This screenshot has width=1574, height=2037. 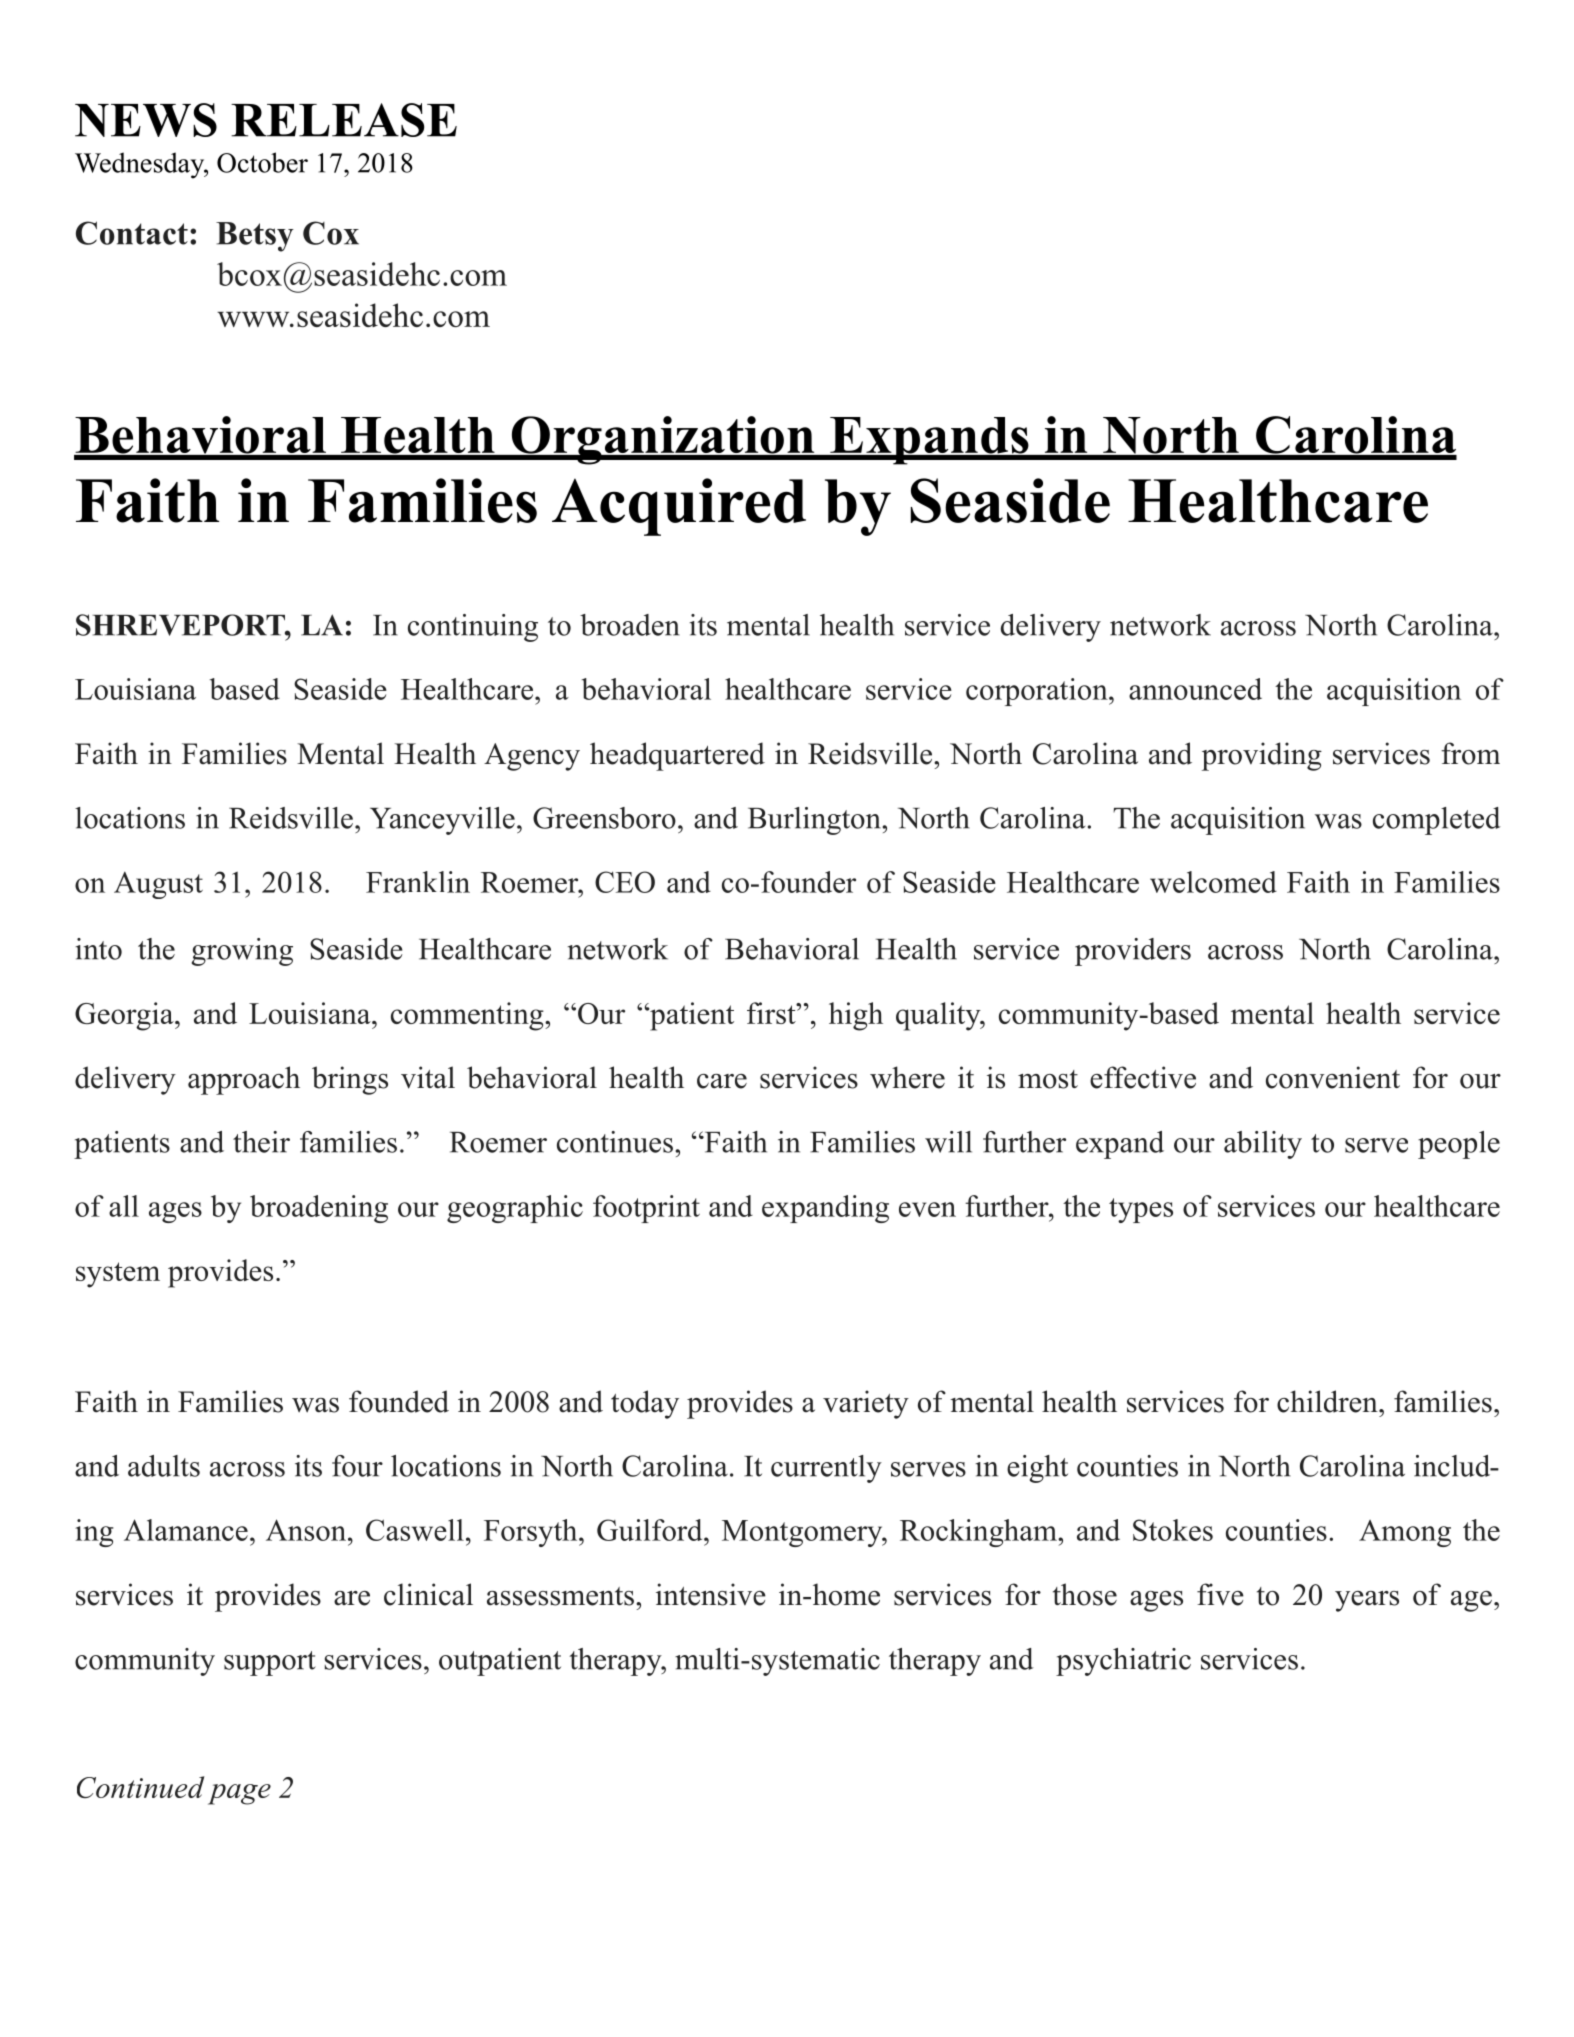 I want to click on October, so click(x=262, y=162).
